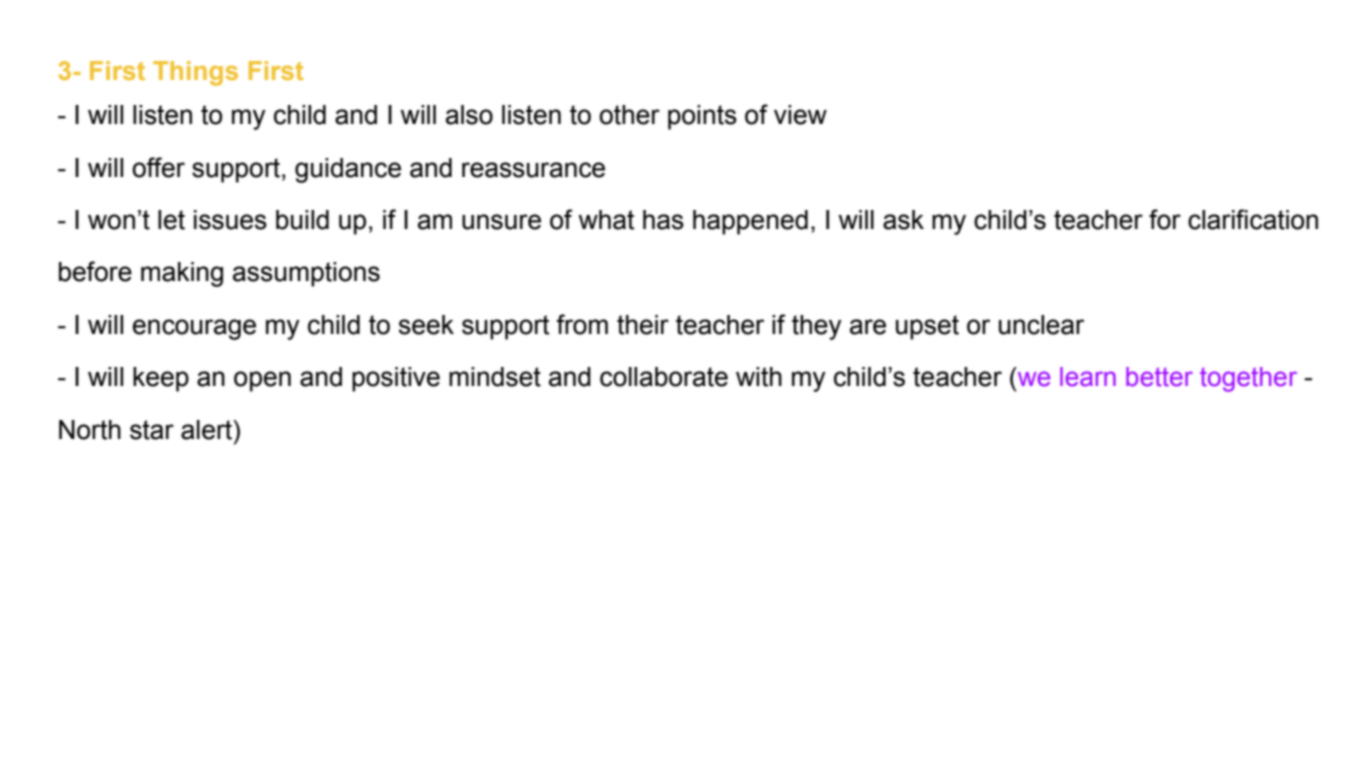 The height and width of the document is (765, 1360). Describe the element at coordinates (182, 274) in the document. I see `making` at that location.
